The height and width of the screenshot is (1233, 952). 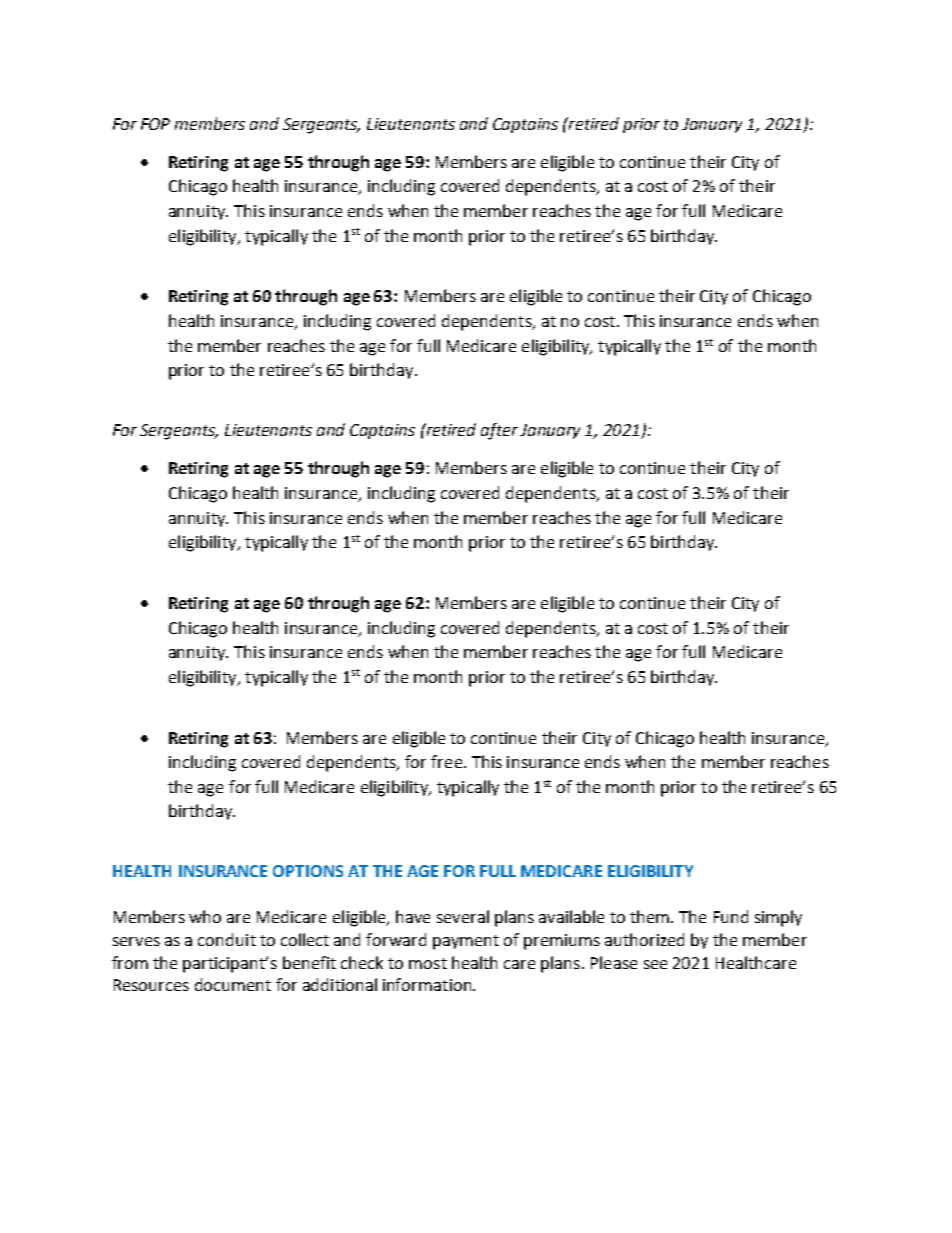 What do you see at coordinates (428, 963) in the screenshot?
I see `most` at bounding box center [428, 963].
